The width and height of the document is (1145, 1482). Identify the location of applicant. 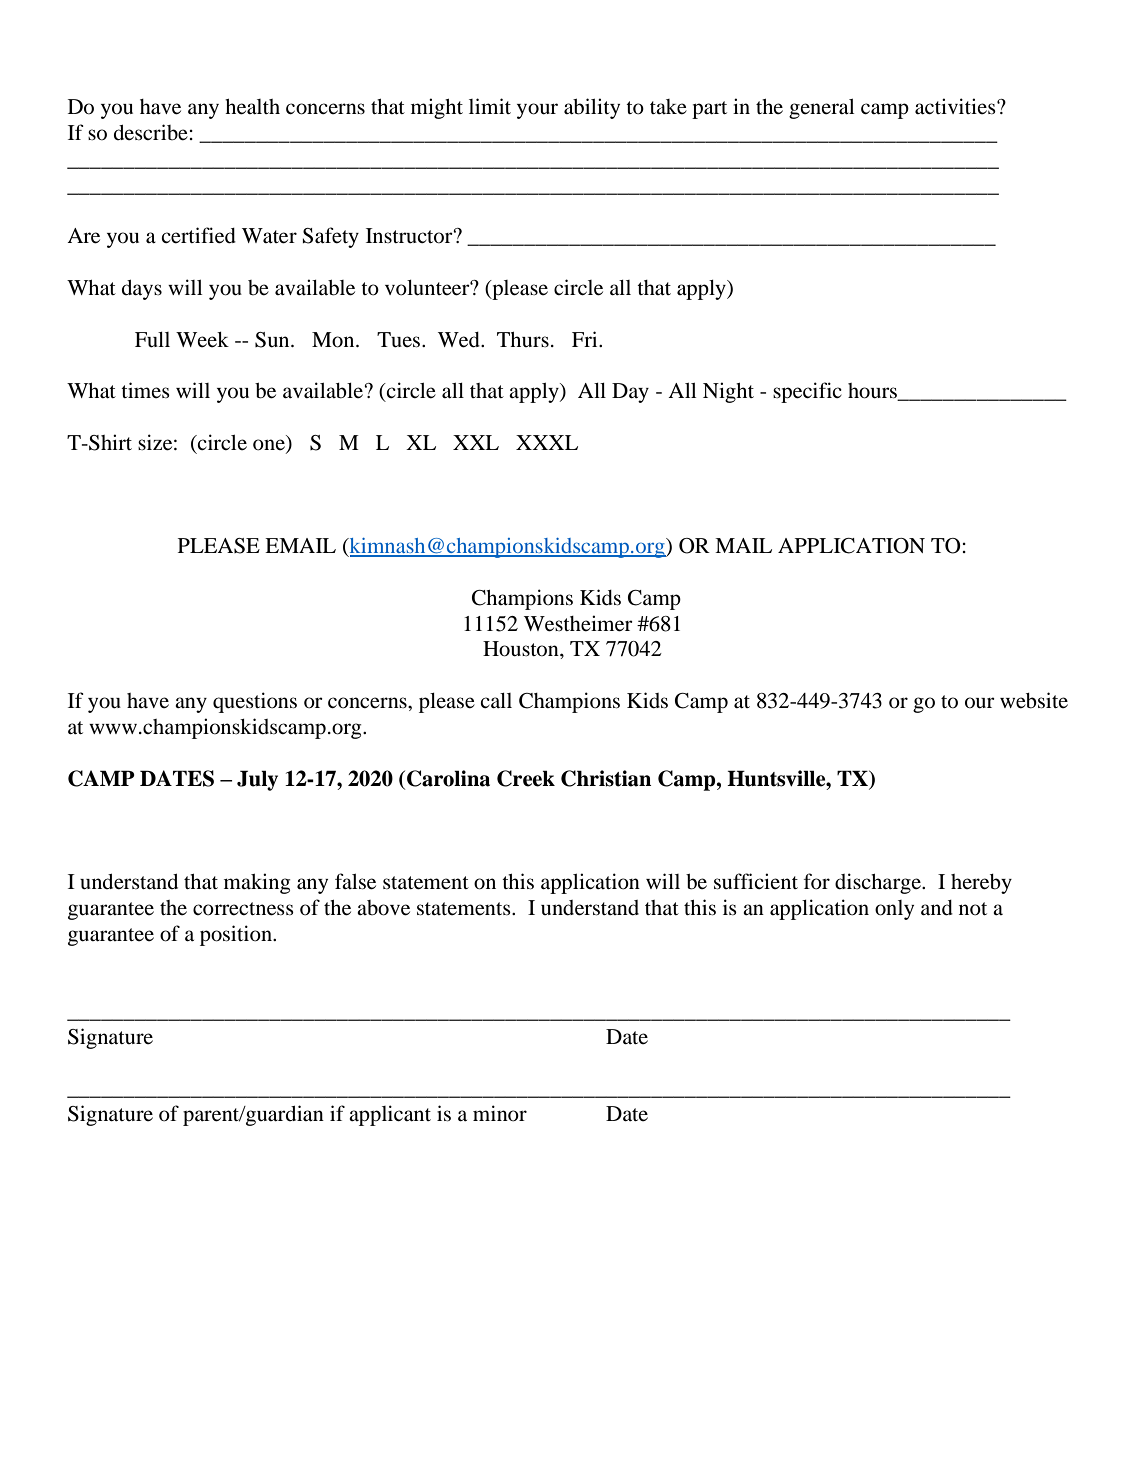
(390, 1115).
